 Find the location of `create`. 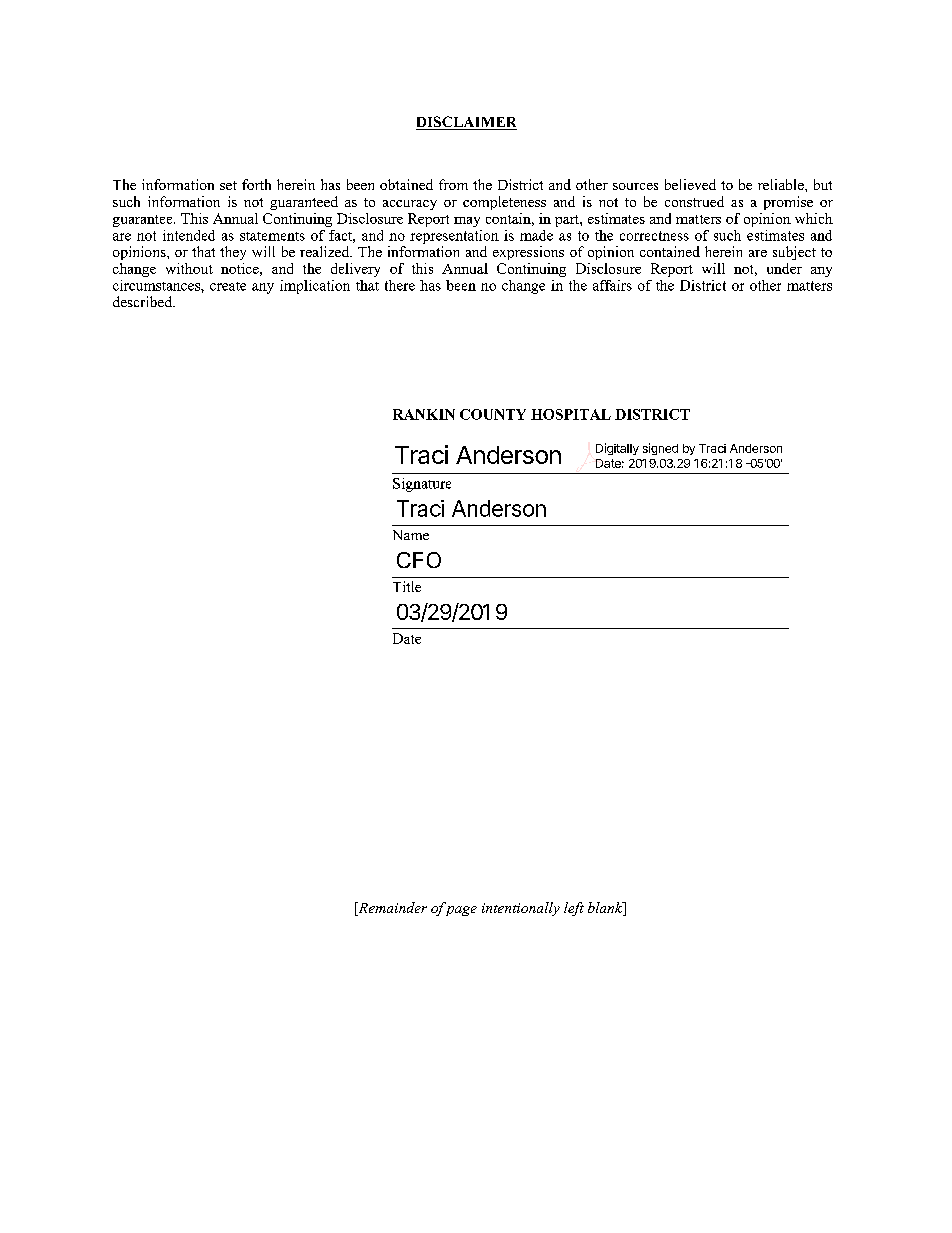

create is located at coordinates (228, 286).
